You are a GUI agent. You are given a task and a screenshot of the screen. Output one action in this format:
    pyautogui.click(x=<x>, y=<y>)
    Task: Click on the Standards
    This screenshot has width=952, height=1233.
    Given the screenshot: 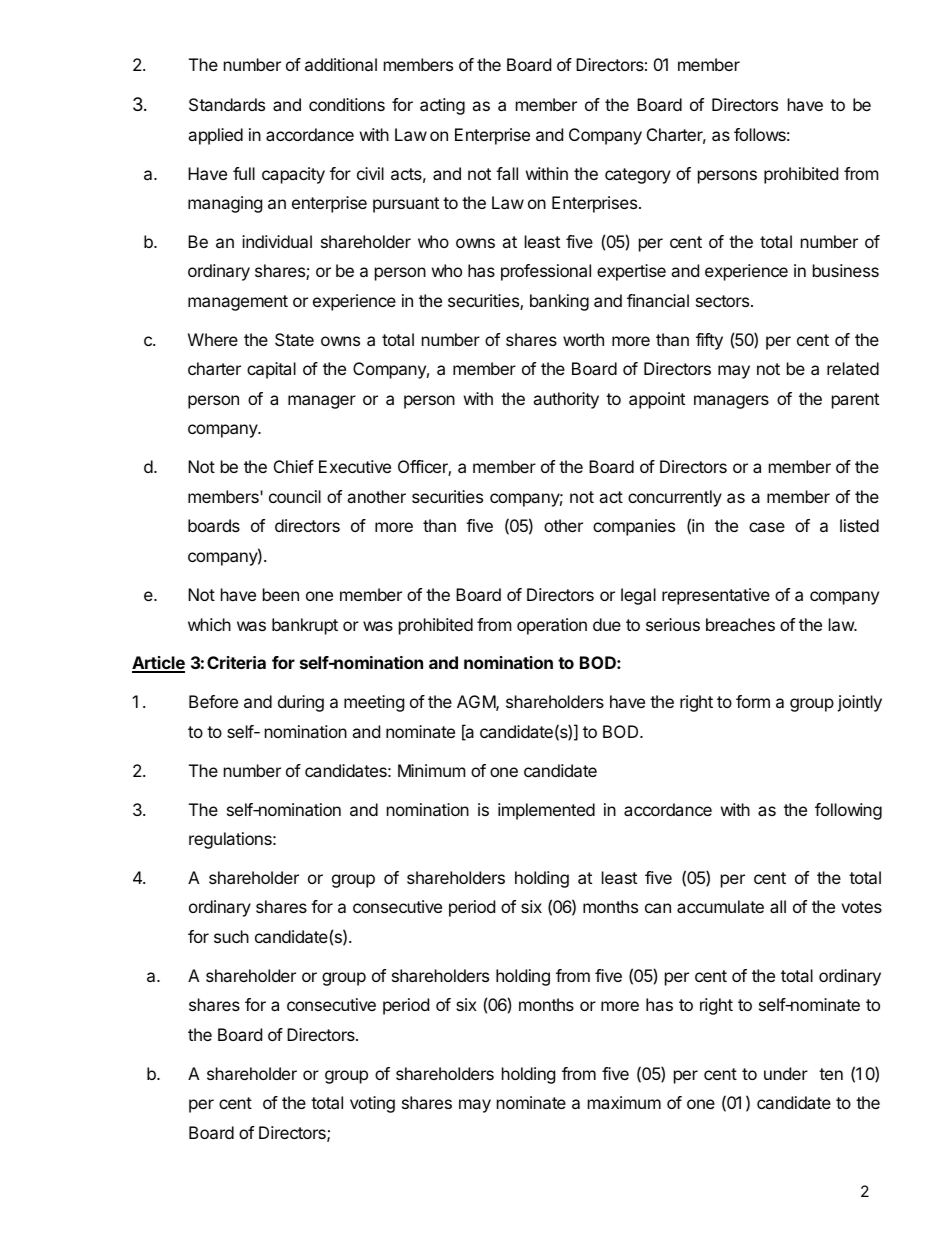 What is the action you would take?
    pyautogui.click(x=227, y=104)
